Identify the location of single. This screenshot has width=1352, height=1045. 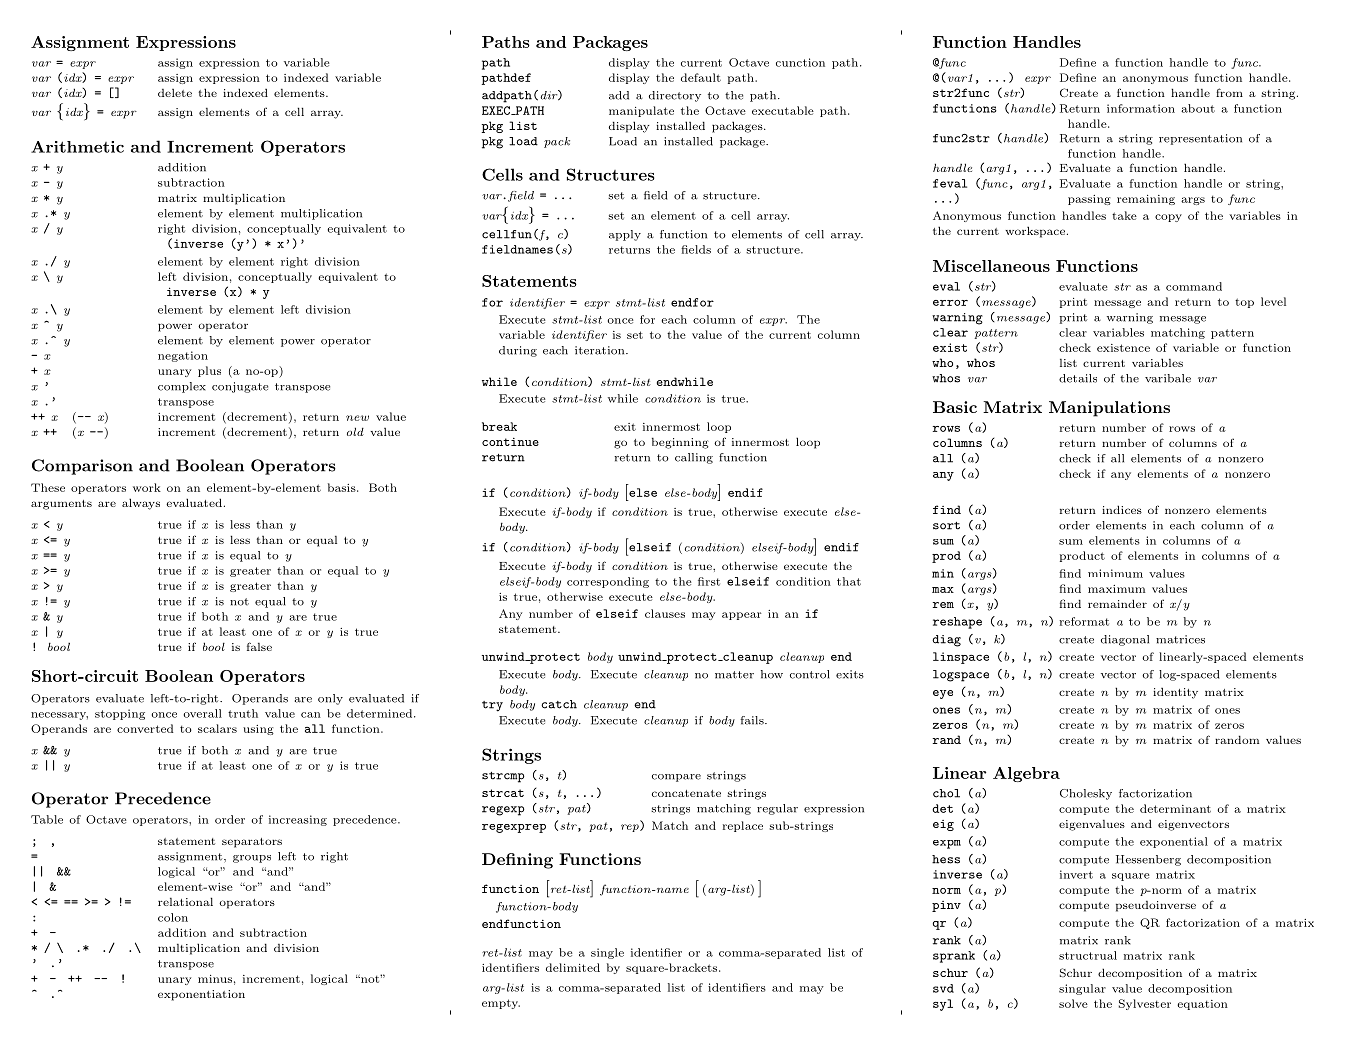
(607, 953).
